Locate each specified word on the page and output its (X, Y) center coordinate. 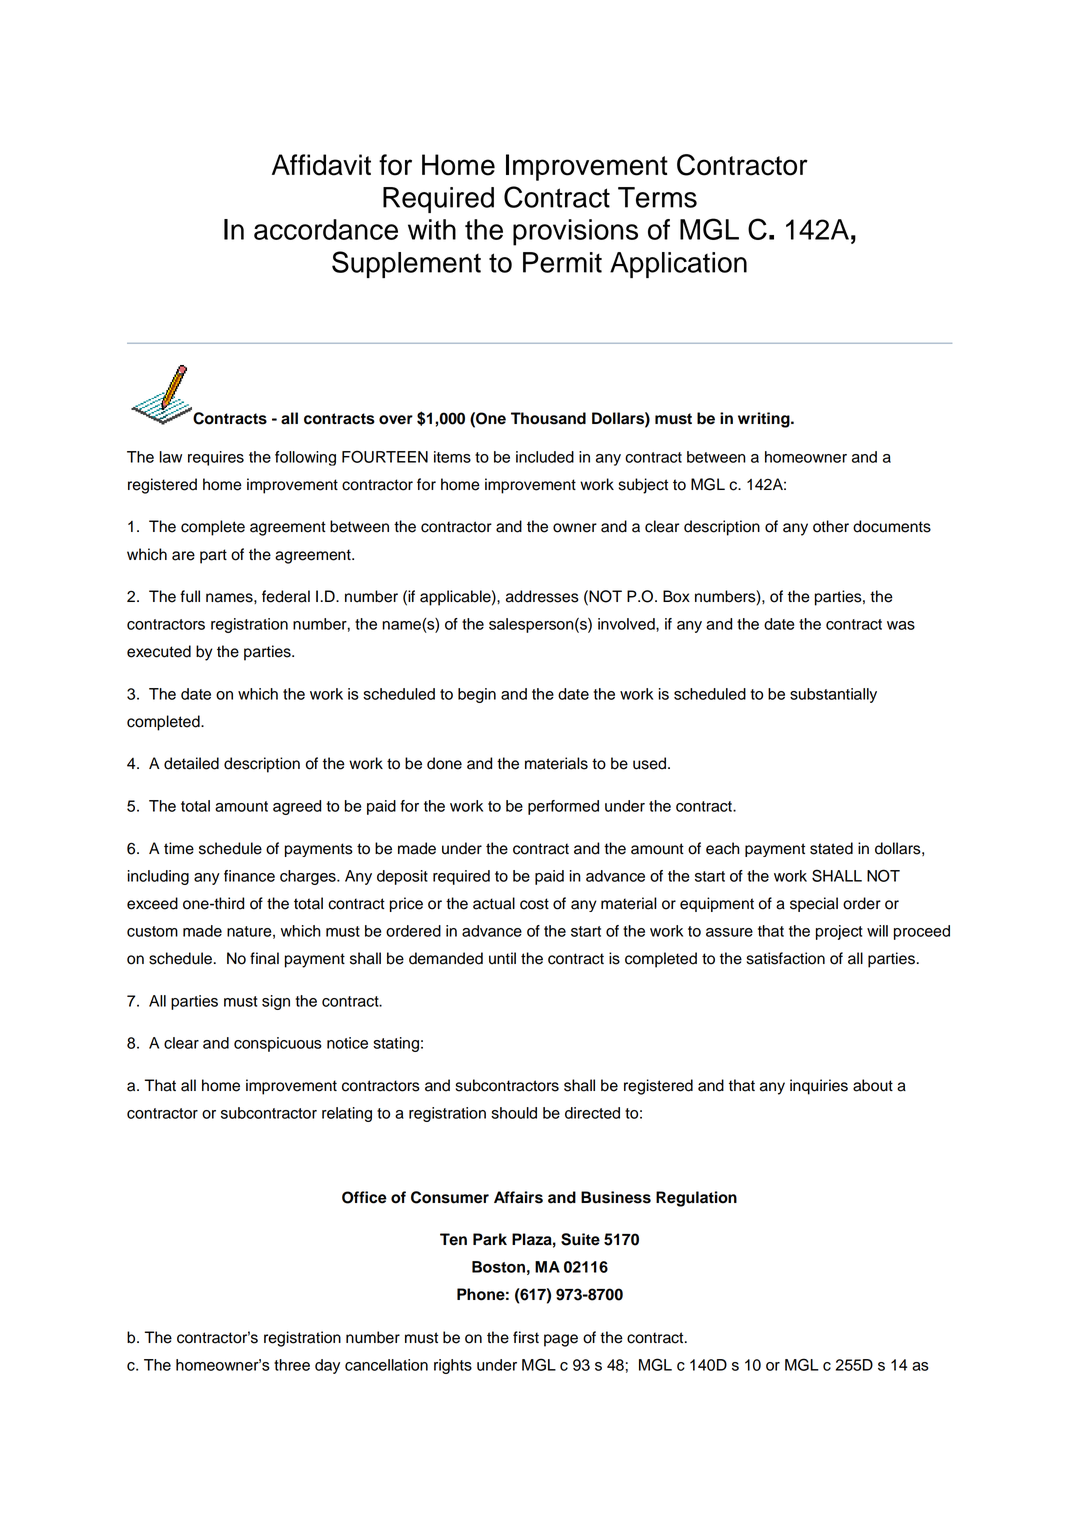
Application (678, 265)
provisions (575, 232)
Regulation (696, 1199)
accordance (326, 229)
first (526, 1337)
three (292, 1365)
